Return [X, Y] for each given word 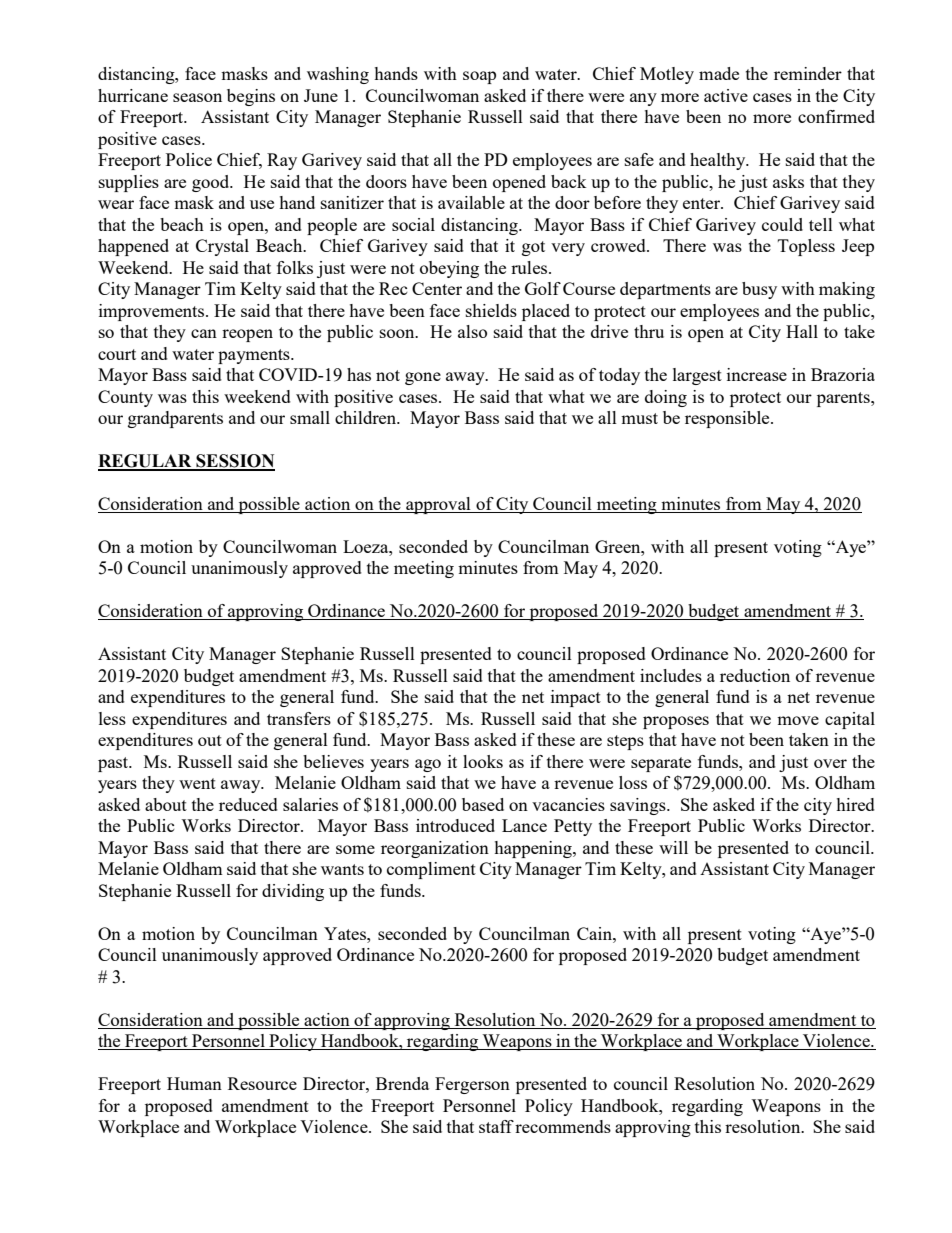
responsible [728, 419]
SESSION [234, 462]
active [726, 95]
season [197, 97]
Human [194, 1083]
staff [496, 1126]
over [830, 763]
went [197, 783]
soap [479, 77]
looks [483, 761]
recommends [563, 1126]
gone [423, 378]
